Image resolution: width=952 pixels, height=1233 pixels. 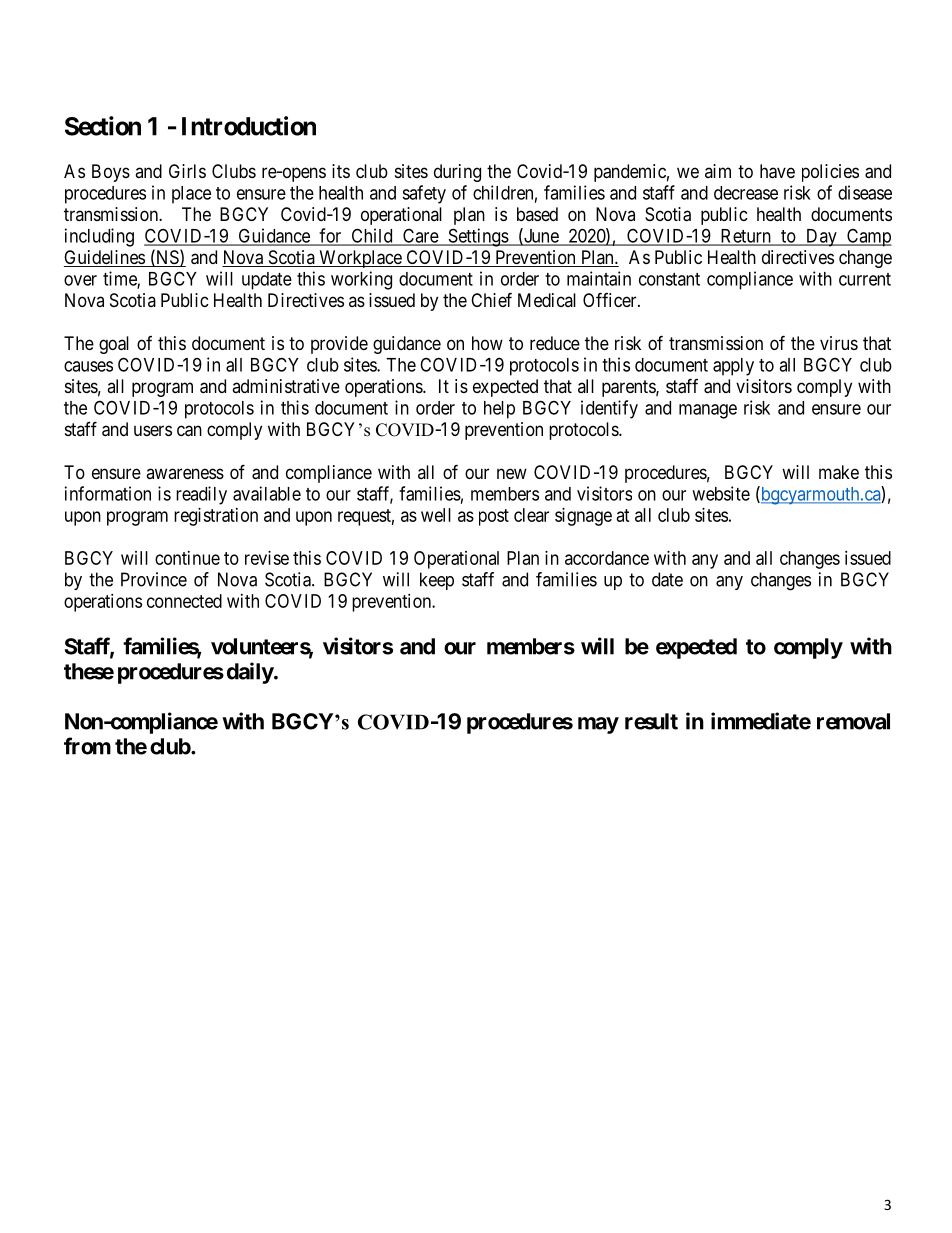 What do you see at coordinates (216, 517) in the document?
I see `registration` at bounding box center [216, 517].
